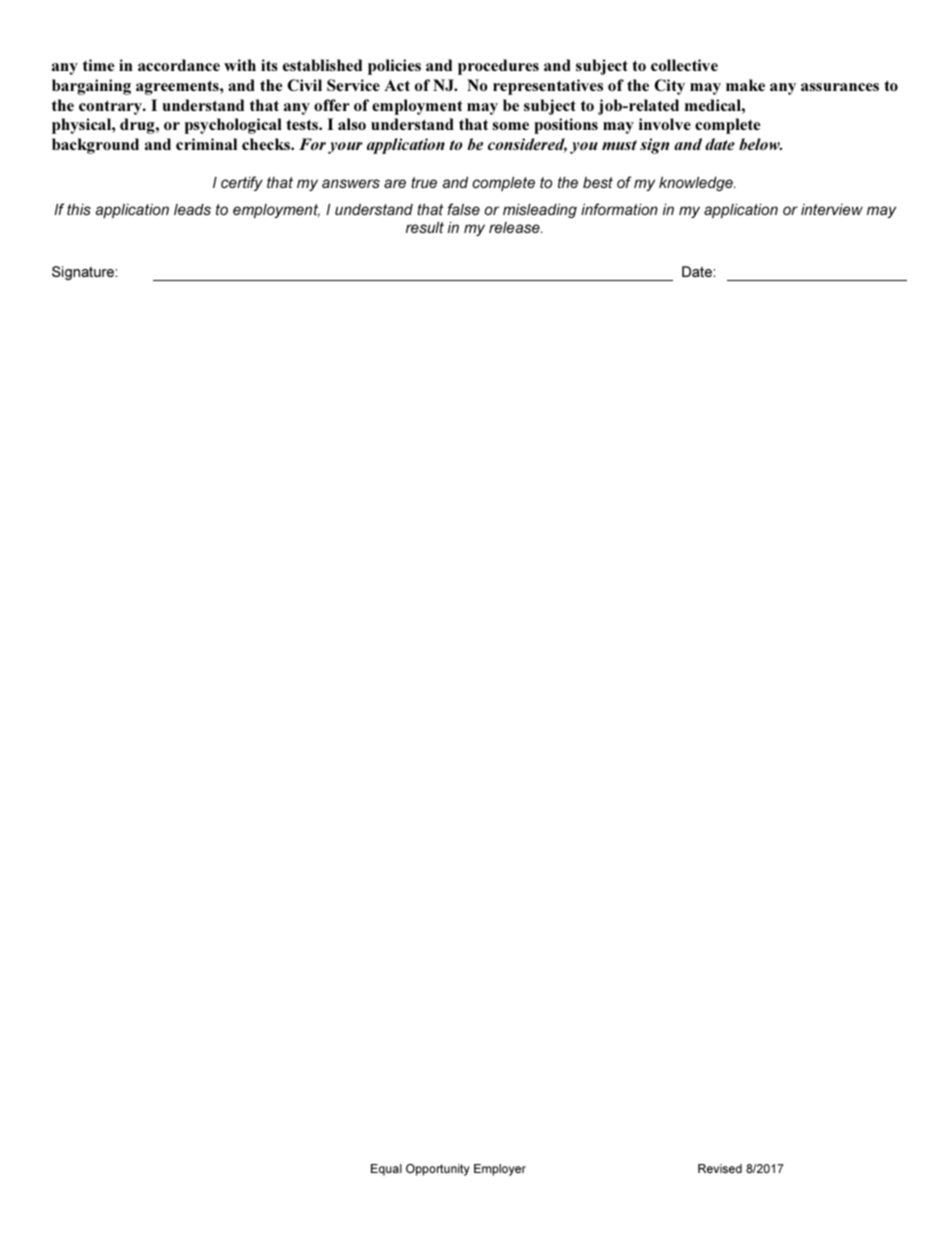 The image size is (952, 1233). I want to click on release, so click(515, 227).
